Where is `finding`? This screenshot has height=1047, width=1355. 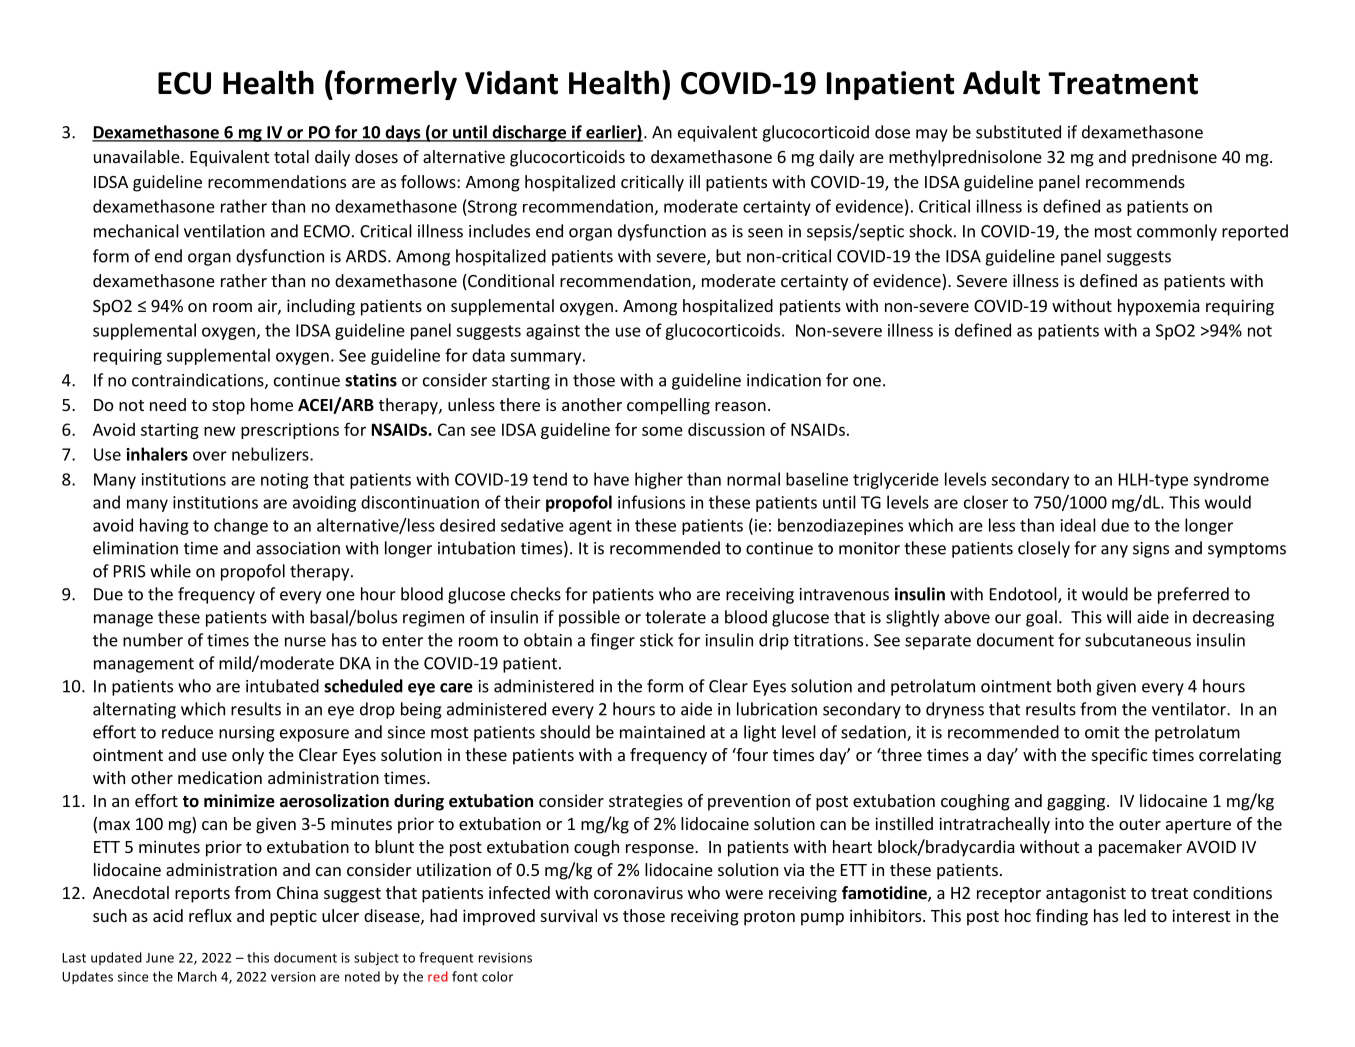
finding is located at coordinates (1062, 917).
